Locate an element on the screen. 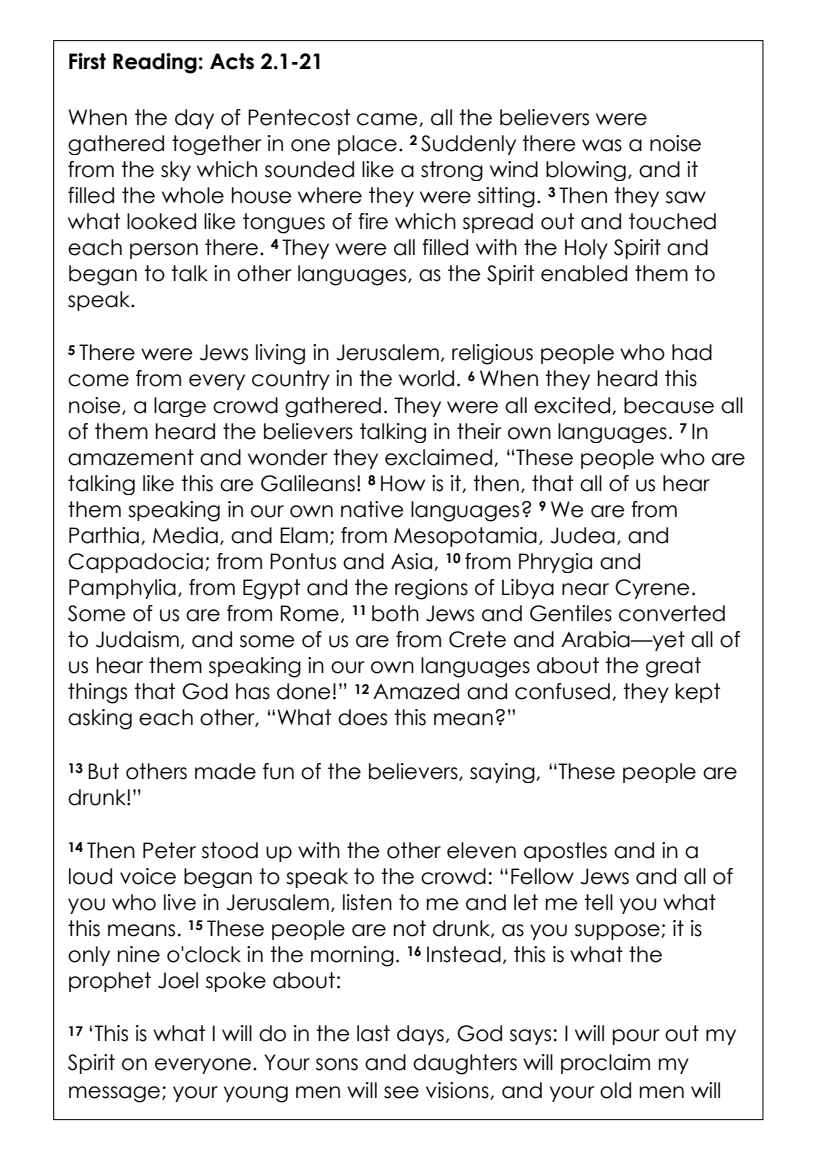 Image resolution: width=814 pixels, height=1151 pixels. world is located at coordinates (426, 378).
